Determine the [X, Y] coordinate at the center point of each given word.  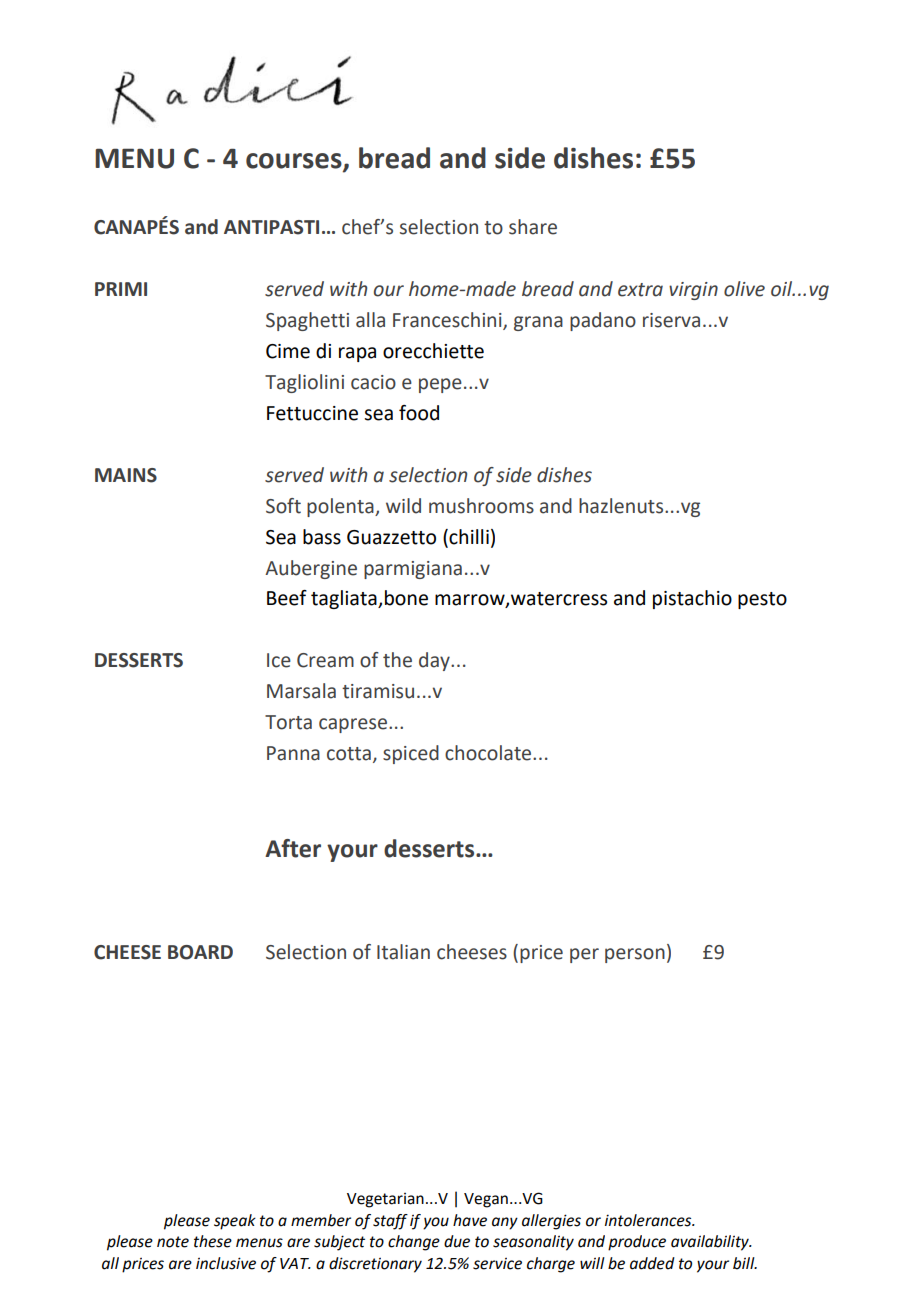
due [457, 1241]
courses [295, 162]
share [533, 227]
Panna [293, 753]
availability [711, 1243]
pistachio [692, 599]
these [213, 1241]
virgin [693, 291]
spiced [411, 754]
